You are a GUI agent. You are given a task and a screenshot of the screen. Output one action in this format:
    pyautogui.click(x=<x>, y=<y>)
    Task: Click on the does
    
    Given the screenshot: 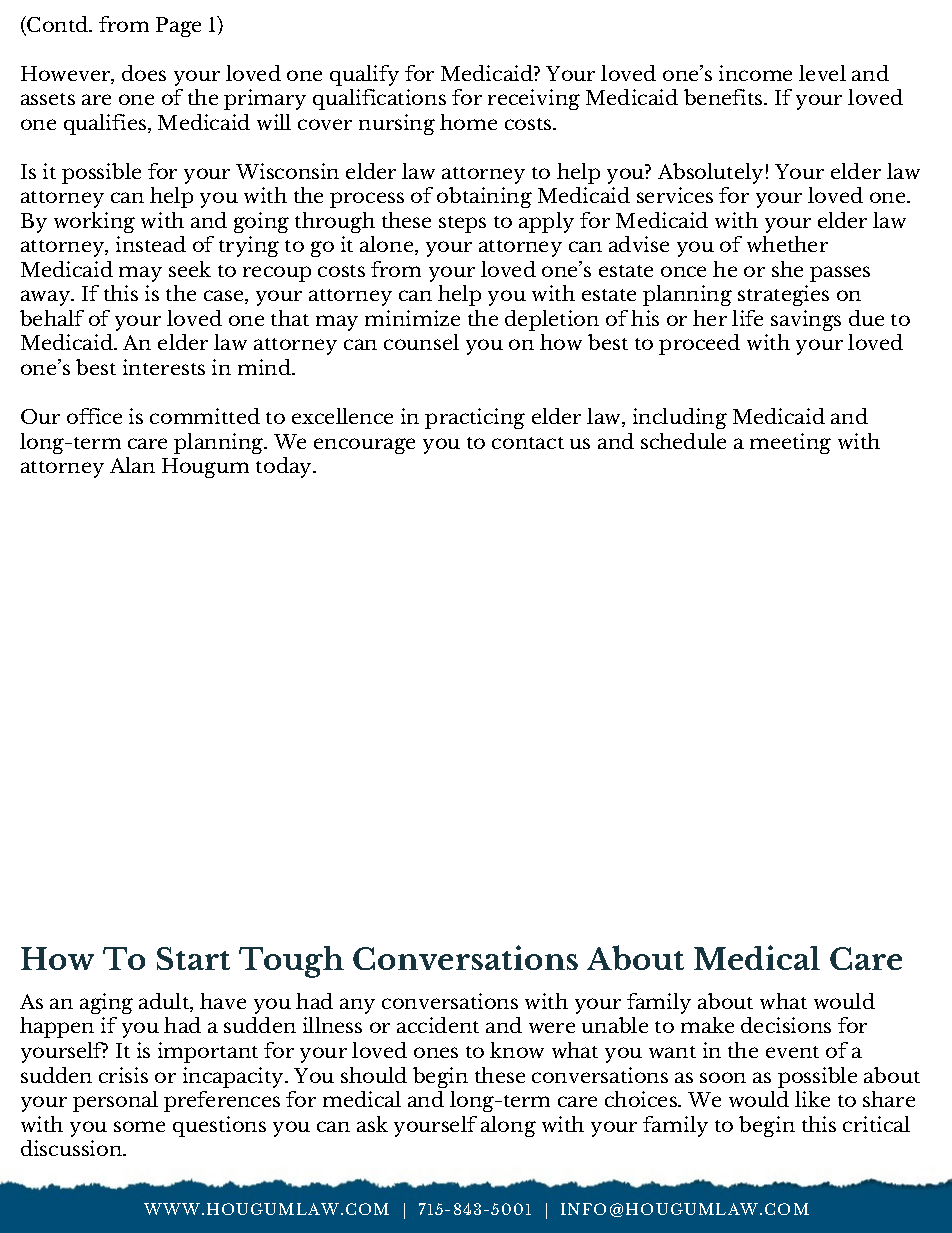 What is the action you would take?
    pyautogui.click(x=144, y=73)
